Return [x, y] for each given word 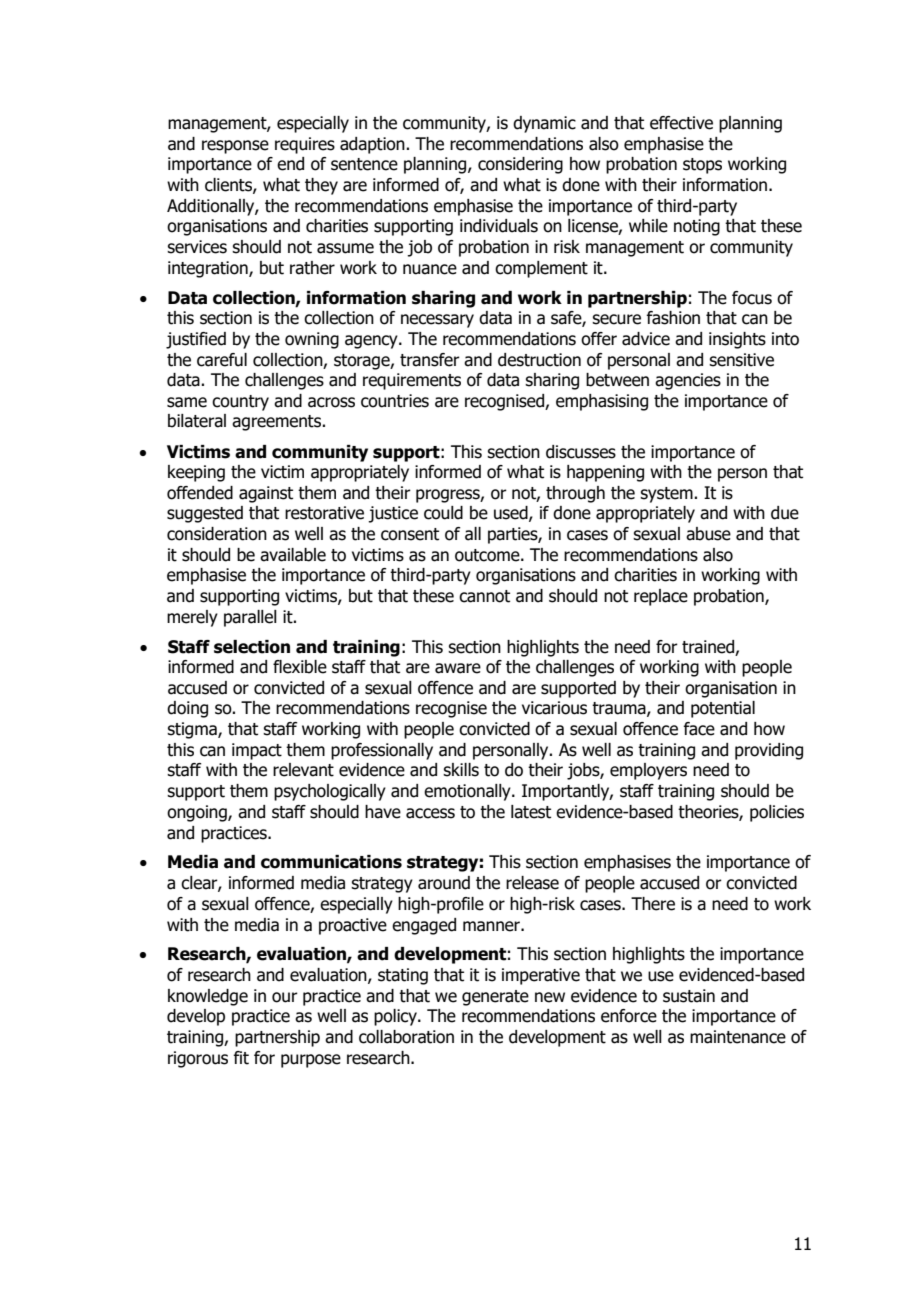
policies [777, 813]
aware [458, 668]
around [444, 883]
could [443, 513]
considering [520, 165]
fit [241, 1058]
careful [222, 360]
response [235, 147]
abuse [708, 534]
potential [723, 709]
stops [702, 166]
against [266, 494]
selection [252, 647]
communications [331, 862]
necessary [437, 321]
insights [737, 340]
